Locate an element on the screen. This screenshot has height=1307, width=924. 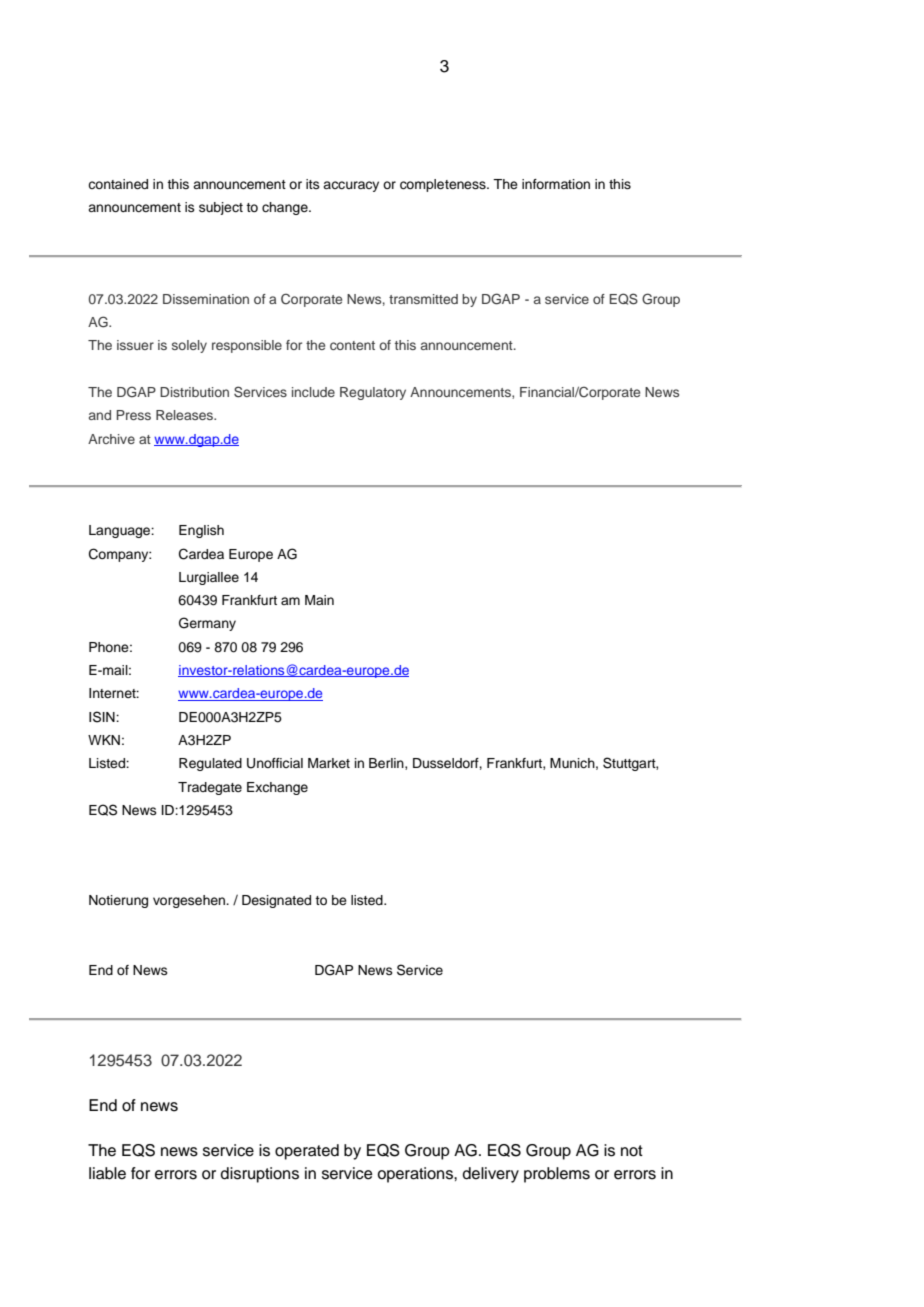
Market is located at coordinates (329, 763).
